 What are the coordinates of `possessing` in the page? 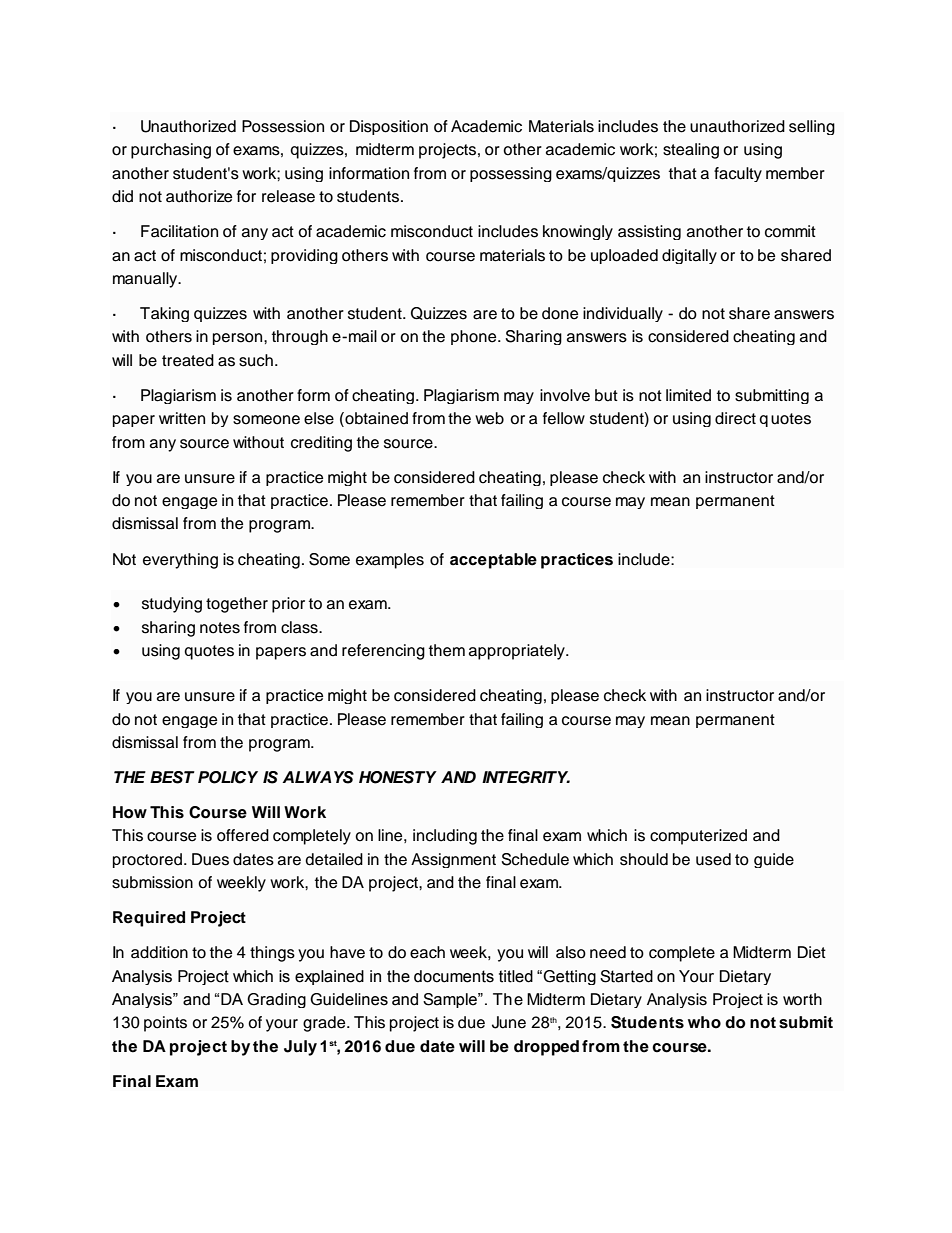 It's located at (511, 174).
